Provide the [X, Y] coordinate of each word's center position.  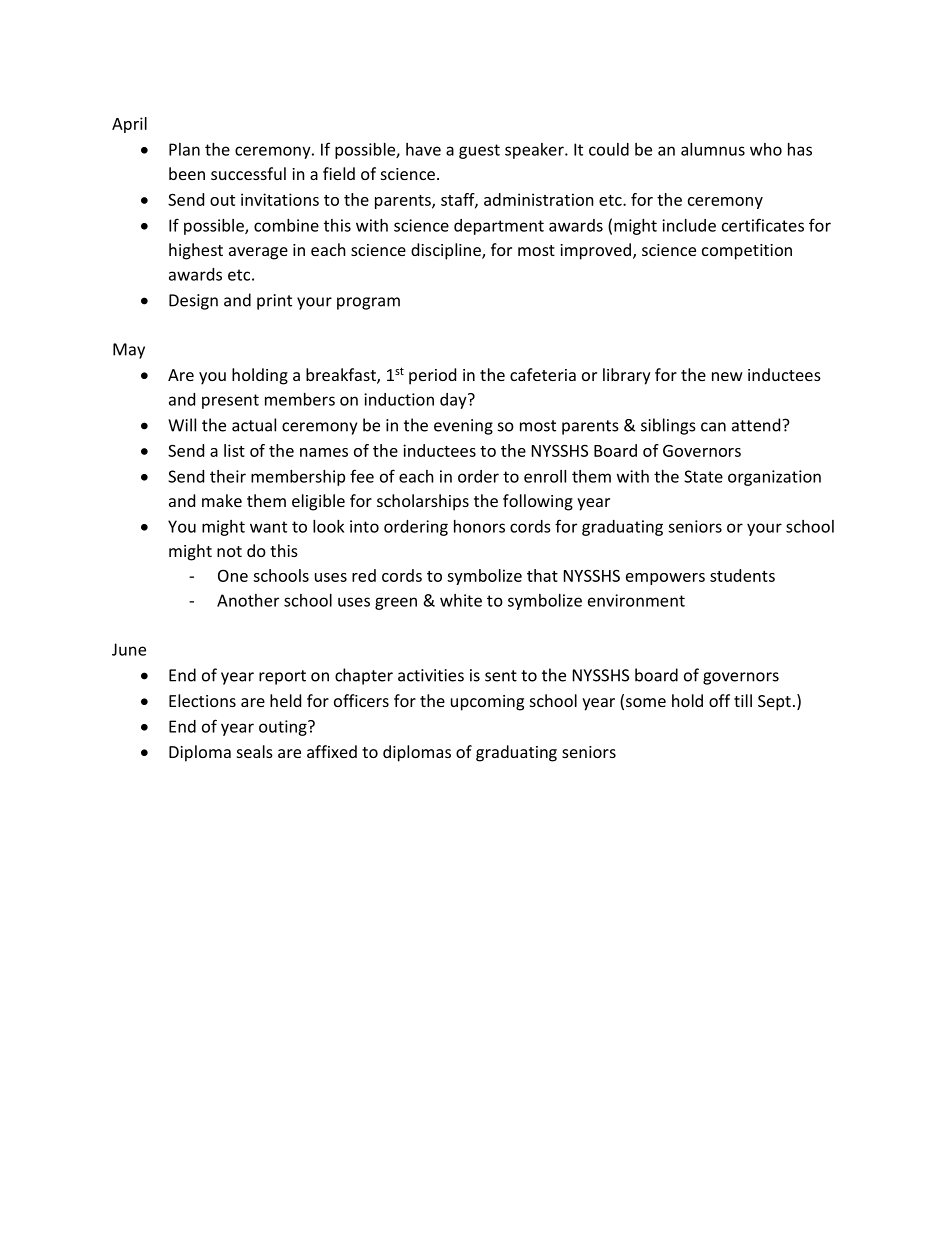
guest [479, 151]
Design [193, 302]
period [432, 376]
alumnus [713, 149]
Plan [184, 149]
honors [479, 526]
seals [255, 751]
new [727, 376]
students [742, 575]
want [268, 527]
